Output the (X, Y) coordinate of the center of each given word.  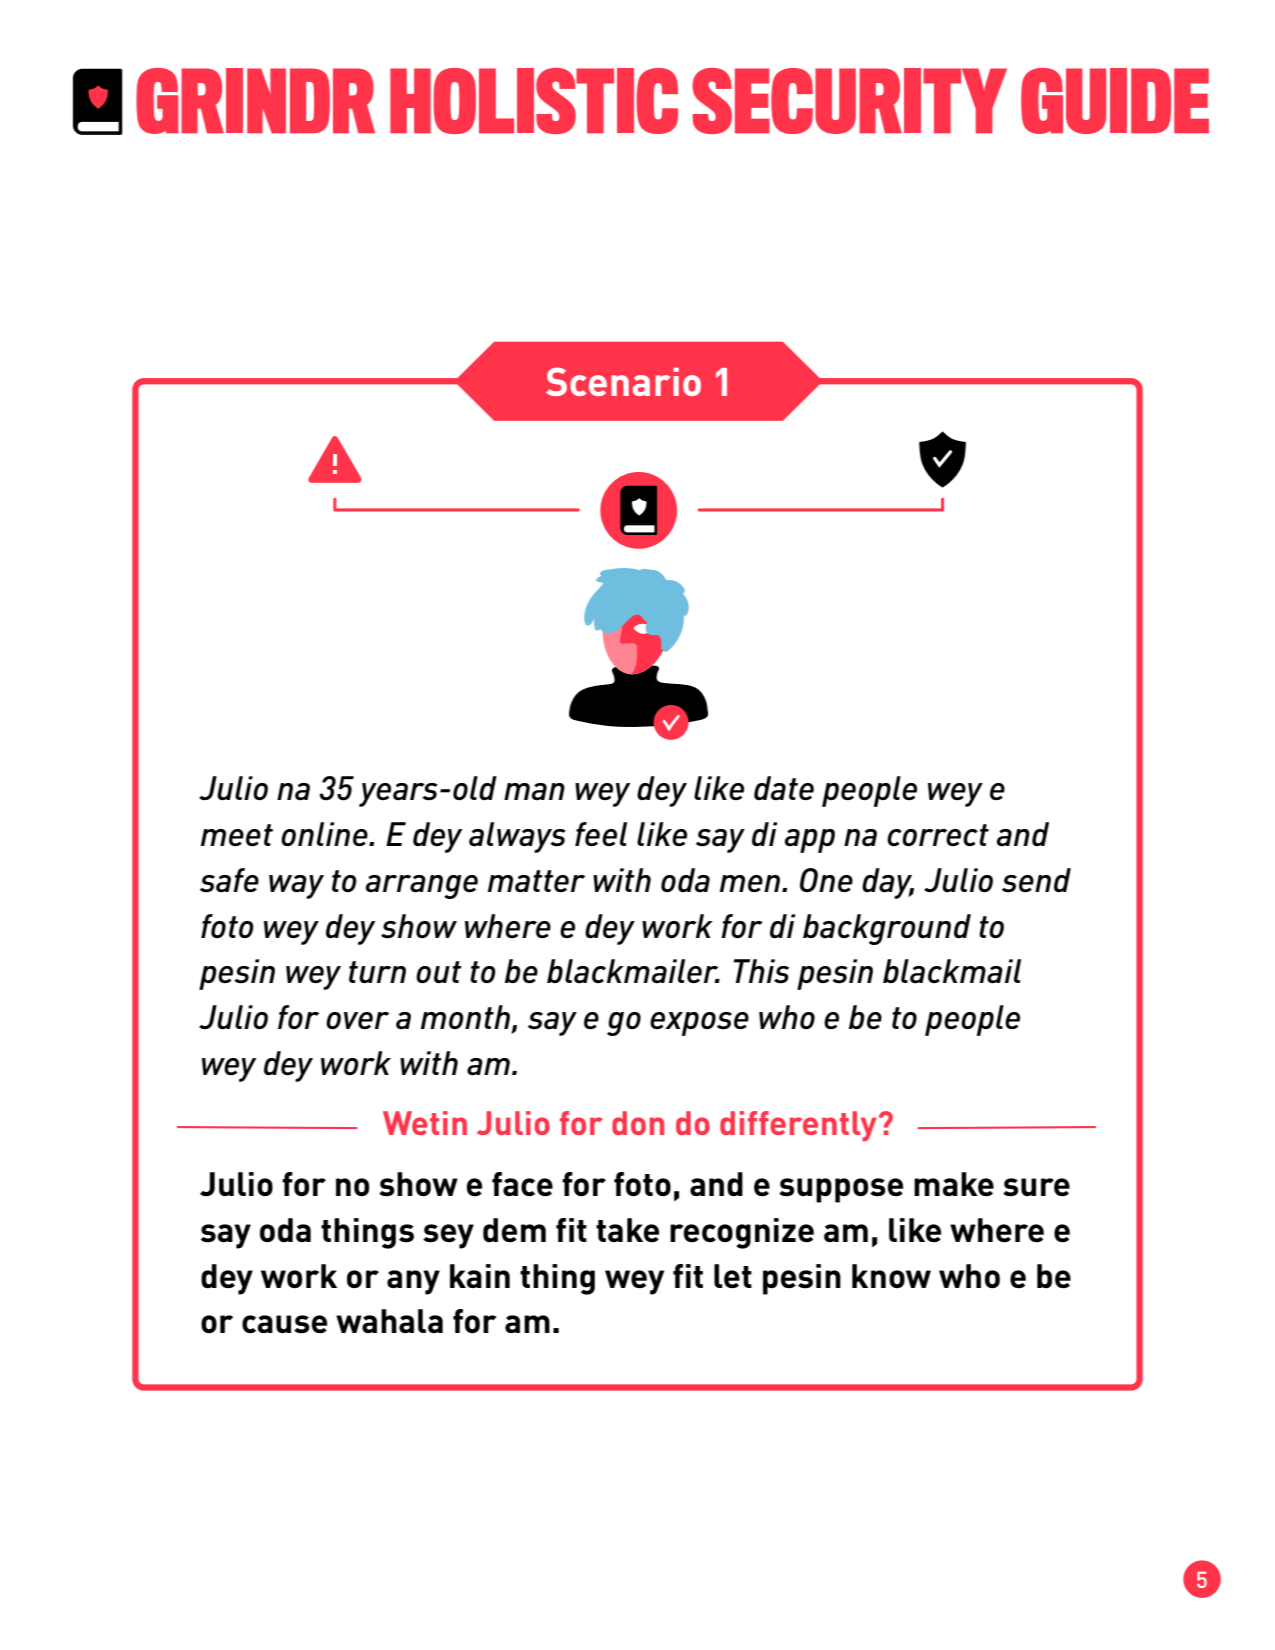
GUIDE (1115, 101)
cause (284, 1324)
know (891, 1276)
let (733, 1276)
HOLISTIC (534, 101)
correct (938, 835)
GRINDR (255, 101)
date (784, 788)
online (325, 834)
